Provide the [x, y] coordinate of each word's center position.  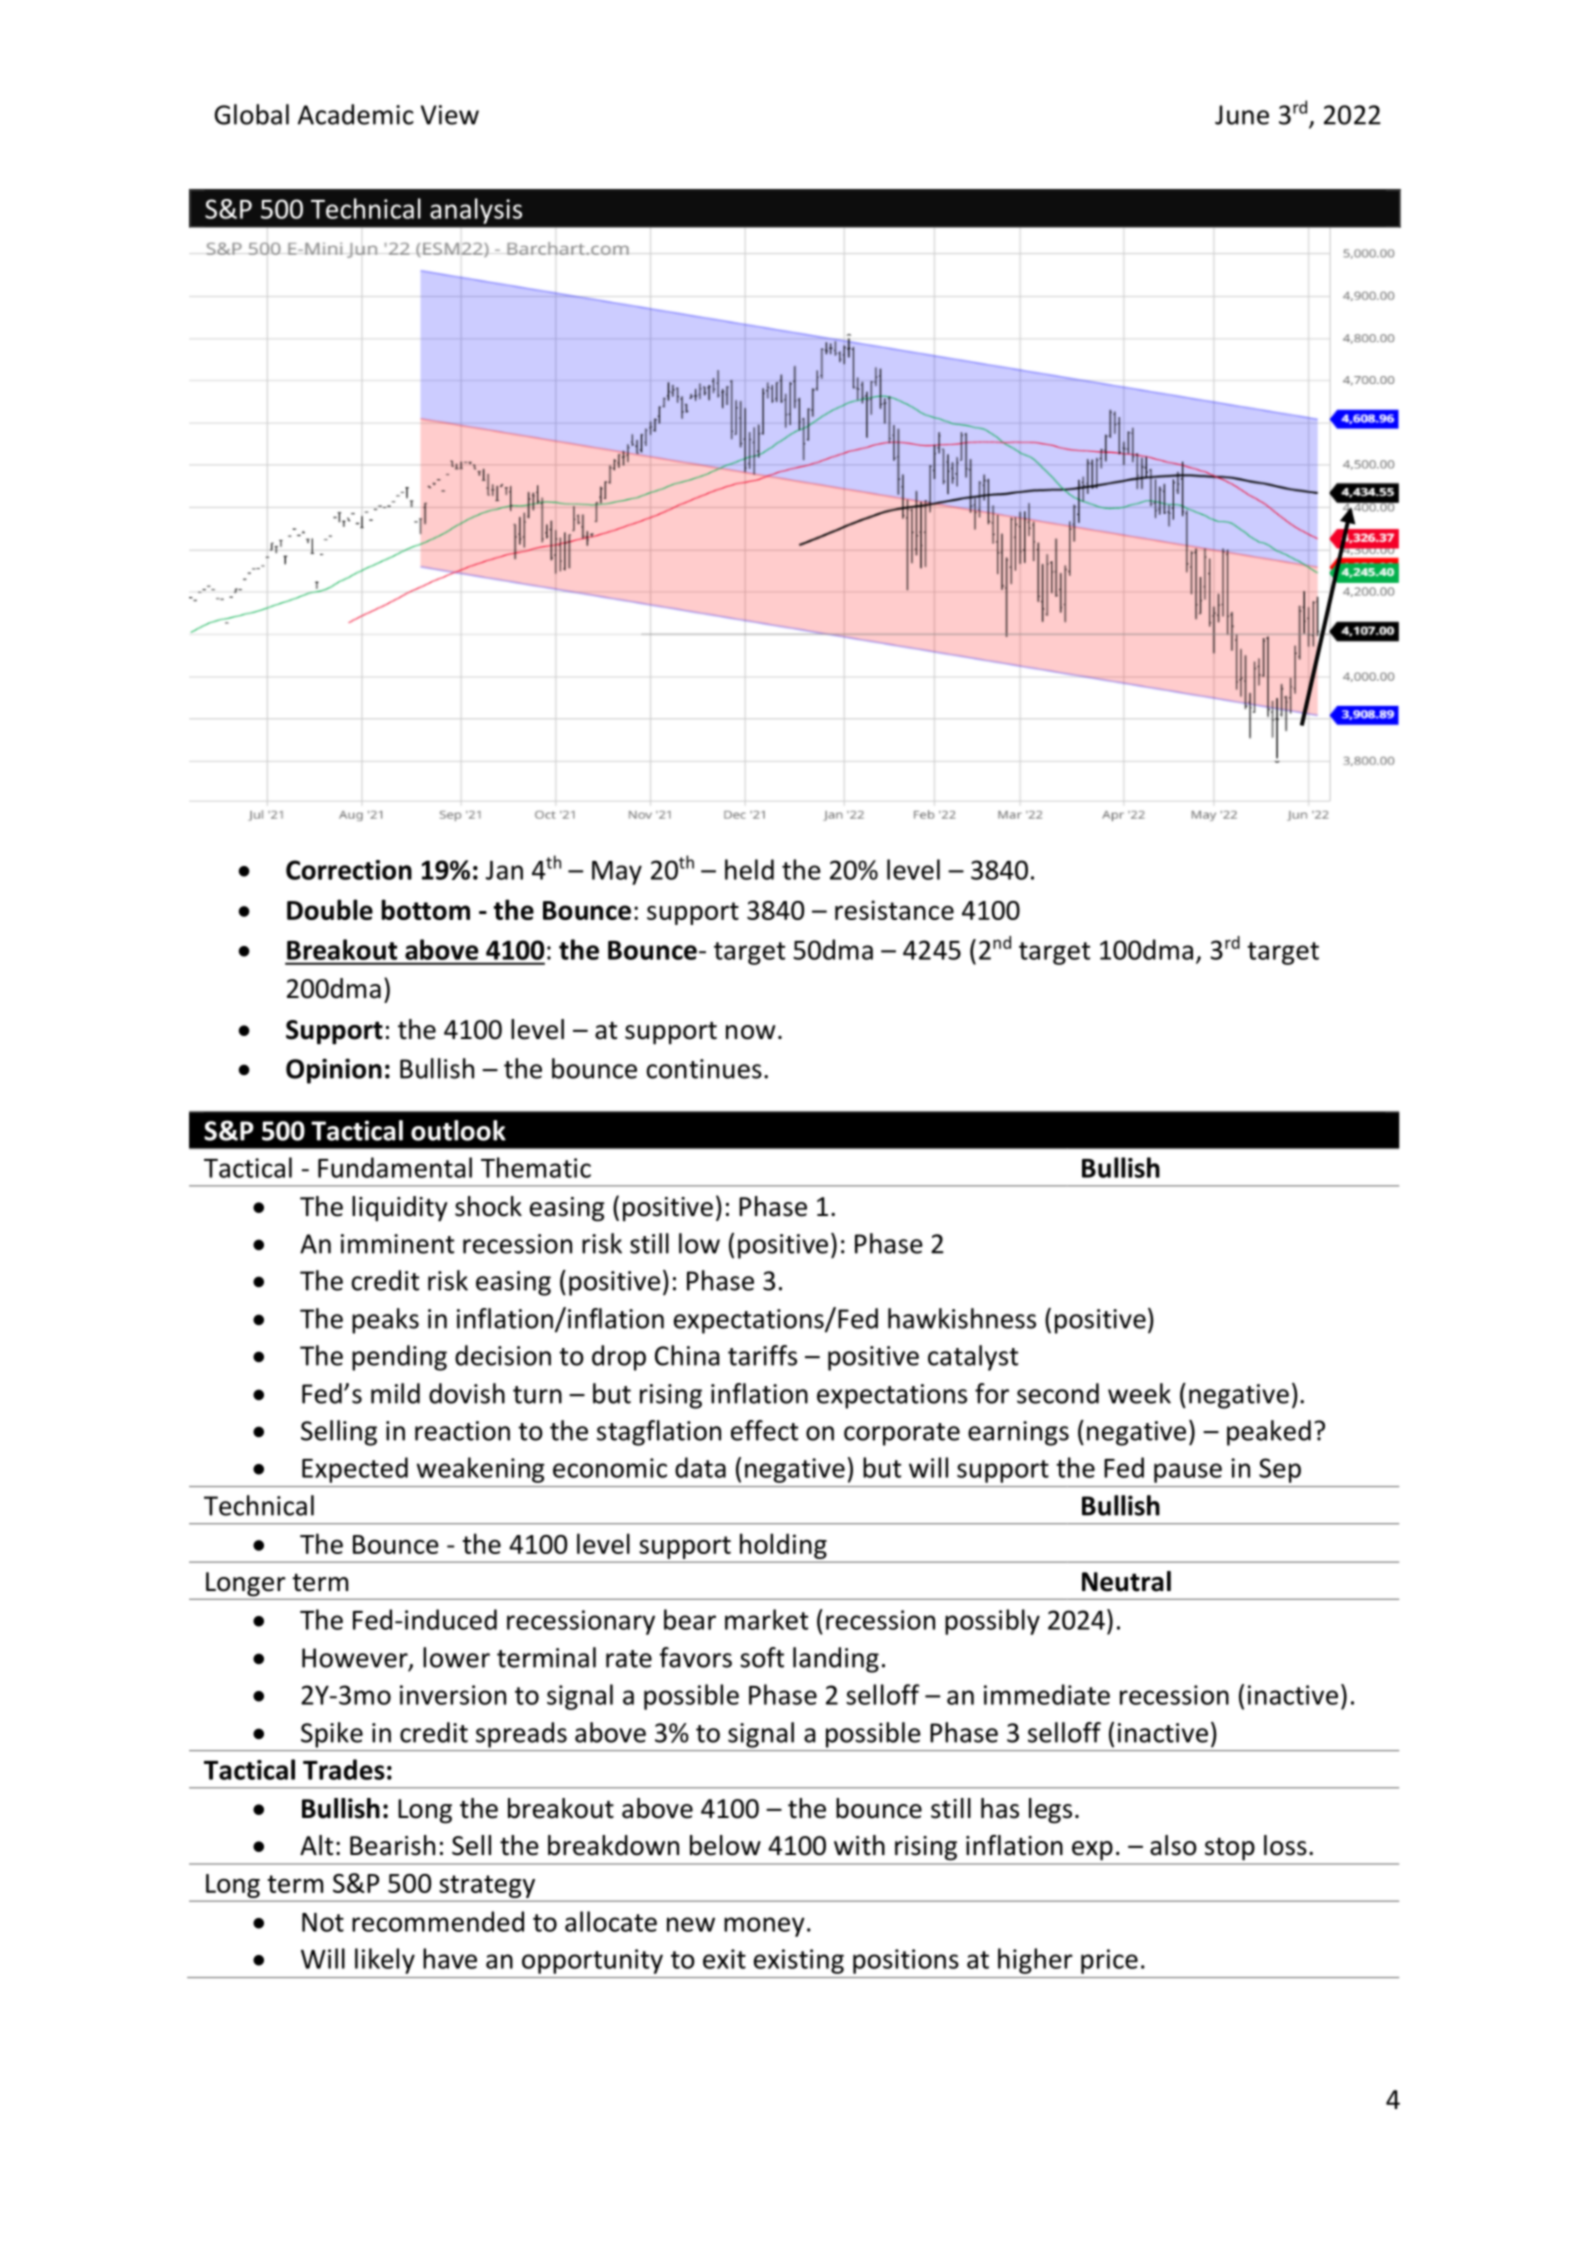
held [749, 869]
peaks [385, 1321]
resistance [894, 910]
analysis [476, 211]
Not [323, 1922]
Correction [349, 870]
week [1139, 1393]
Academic [356, 114]
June [1242, 115]
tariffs [762, 1355]
